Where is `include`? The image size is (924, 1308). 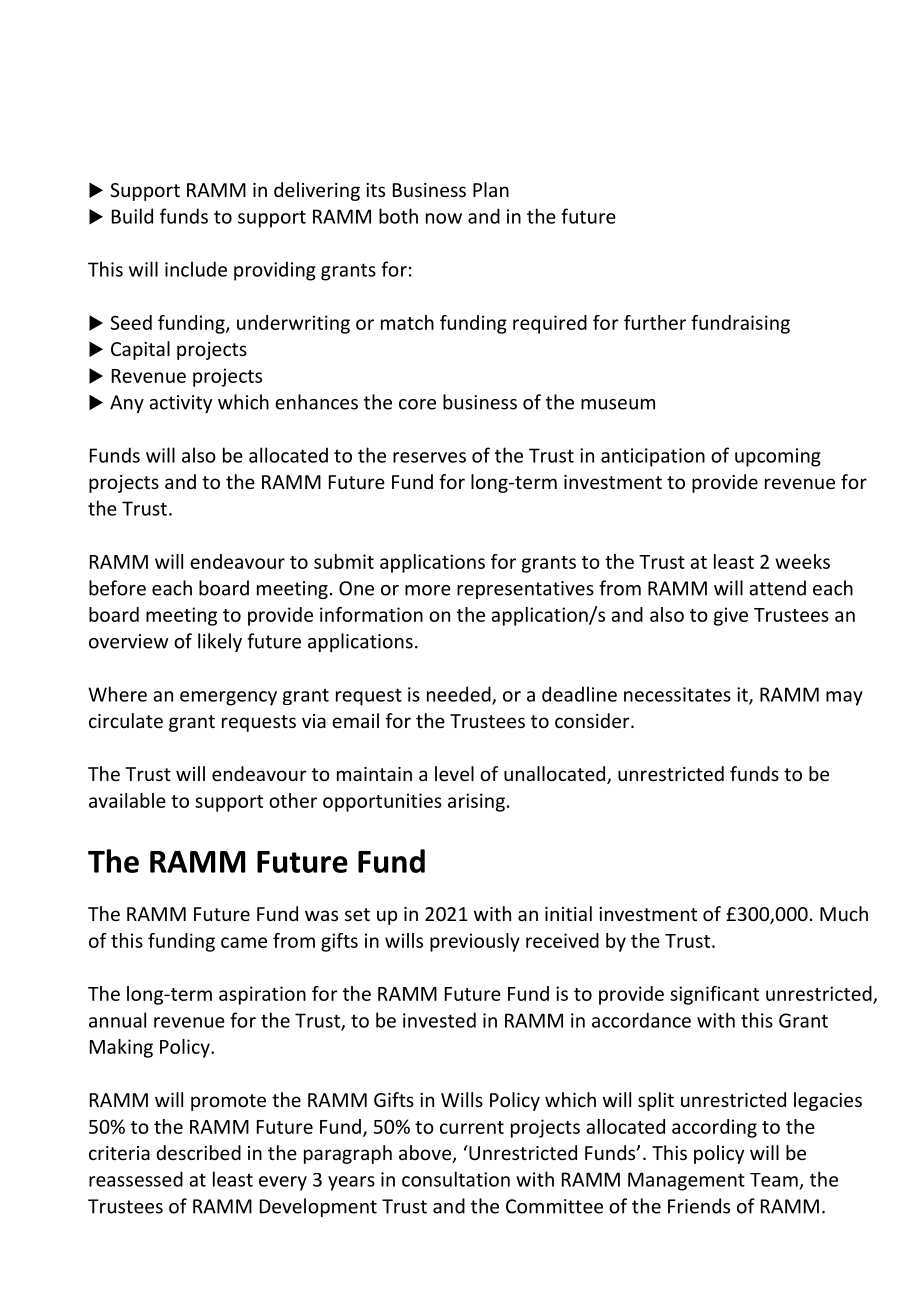 include is located at coordinates (196, 269).
